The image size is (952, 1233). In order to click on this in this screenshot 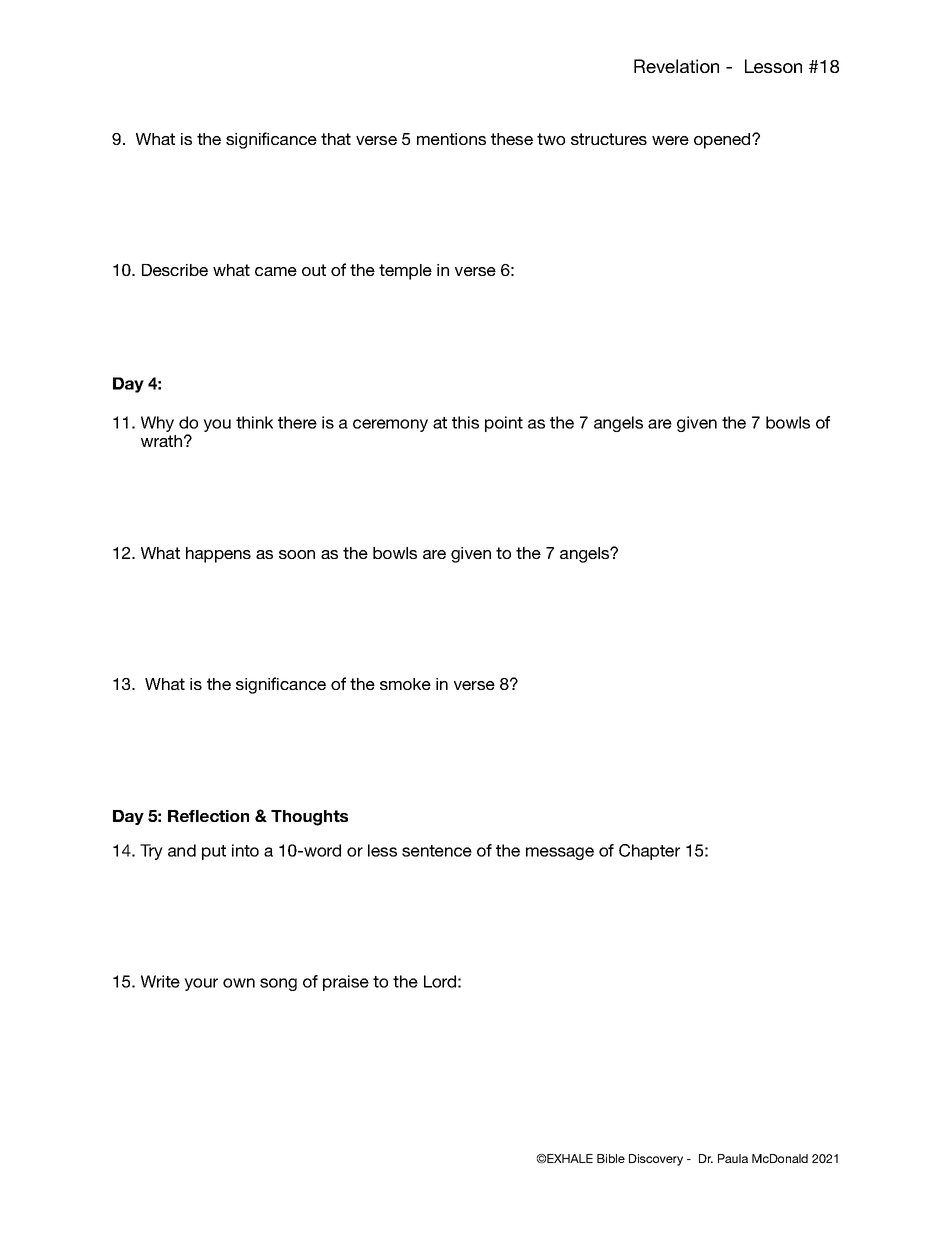, I will do `click(465, 422)`.
